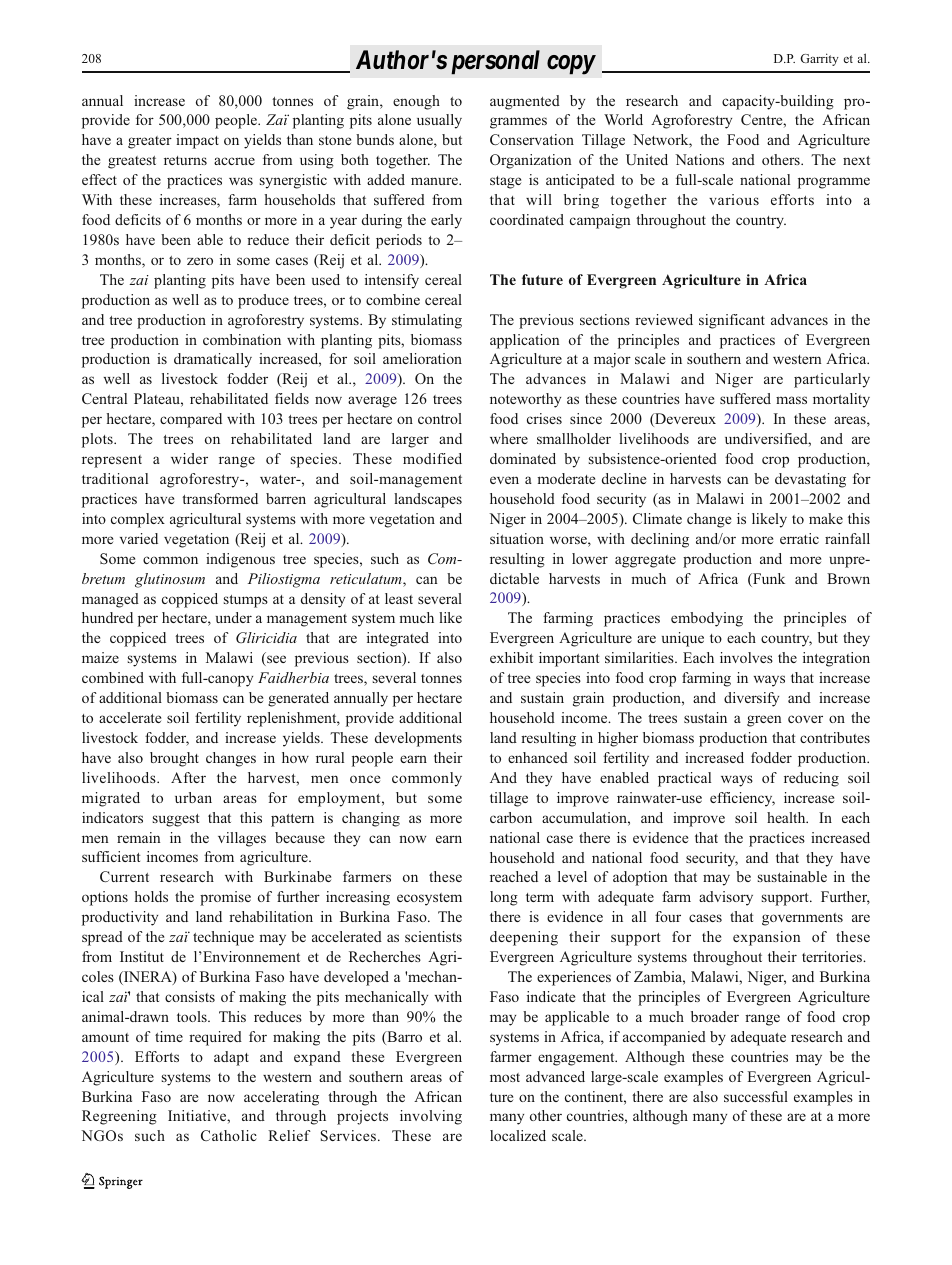  What do you see at coordinates (732, 321) in the document?
I see `significant` at bounding box center [732, 321].
